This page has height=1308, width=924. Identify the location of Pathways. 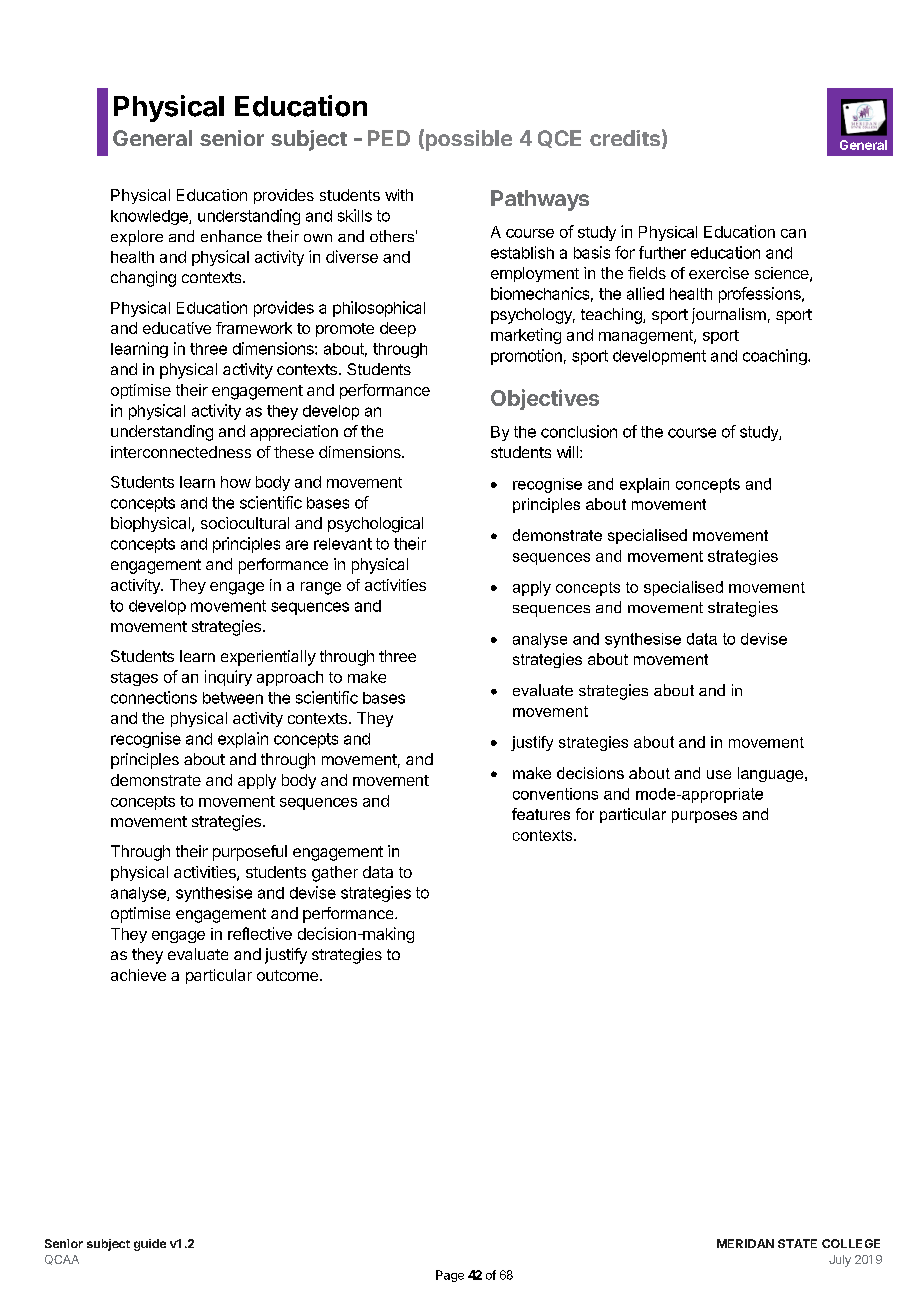
(540, 200).
